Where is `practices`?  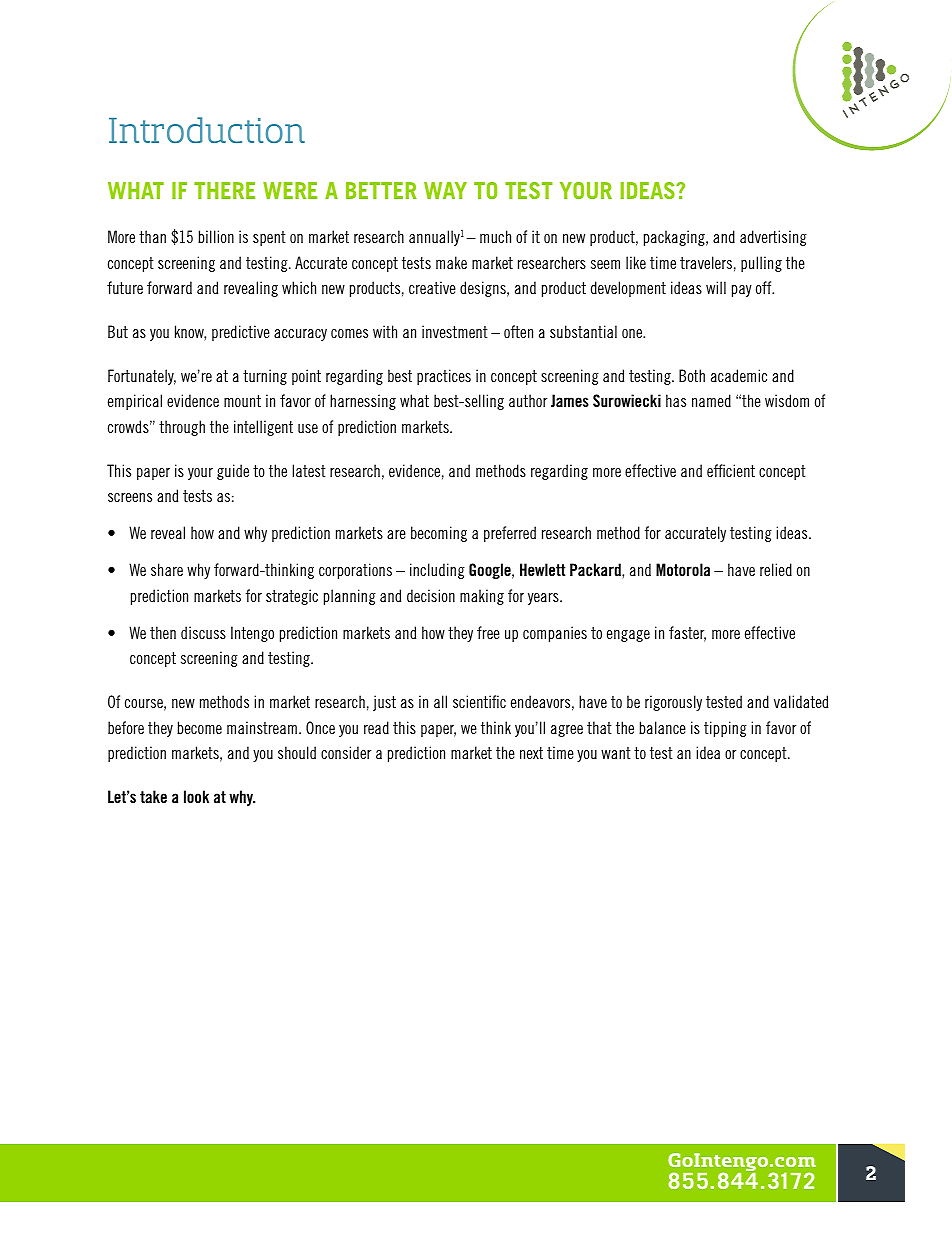
practices is located at coordinates (444, 377).
